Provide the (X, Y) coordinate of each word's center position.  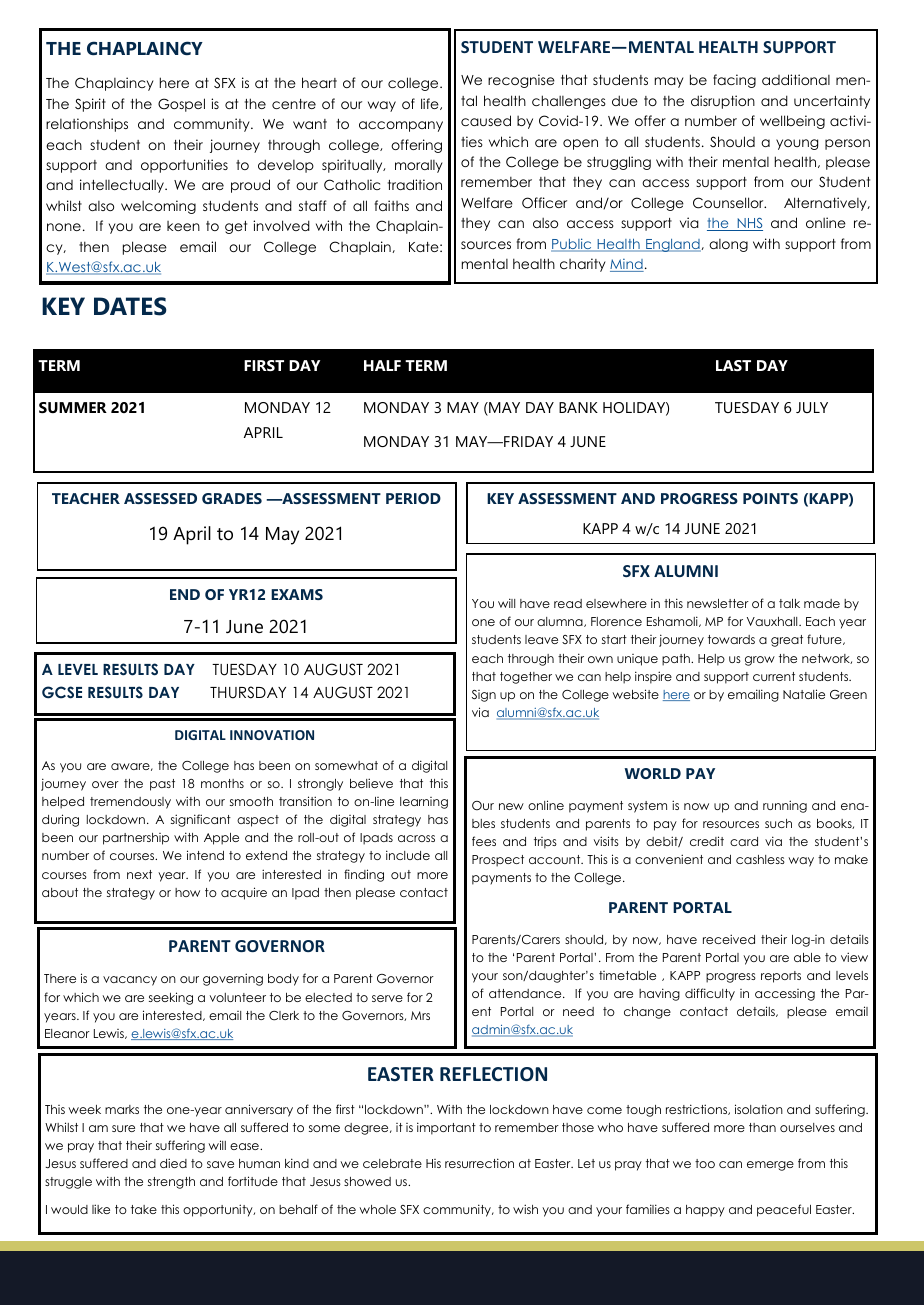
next (139, 874)
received (729, 939)
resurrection (479, 1163)
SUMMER (73, 407)
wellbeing (792, 122)
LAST (733, 365)
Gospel (181, 105)
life (431, 104)
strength (171, 1183)
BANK (578, 407)
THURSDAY (248, 692)
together (526, 678)
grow (760, 661)
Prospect (498, 861)
